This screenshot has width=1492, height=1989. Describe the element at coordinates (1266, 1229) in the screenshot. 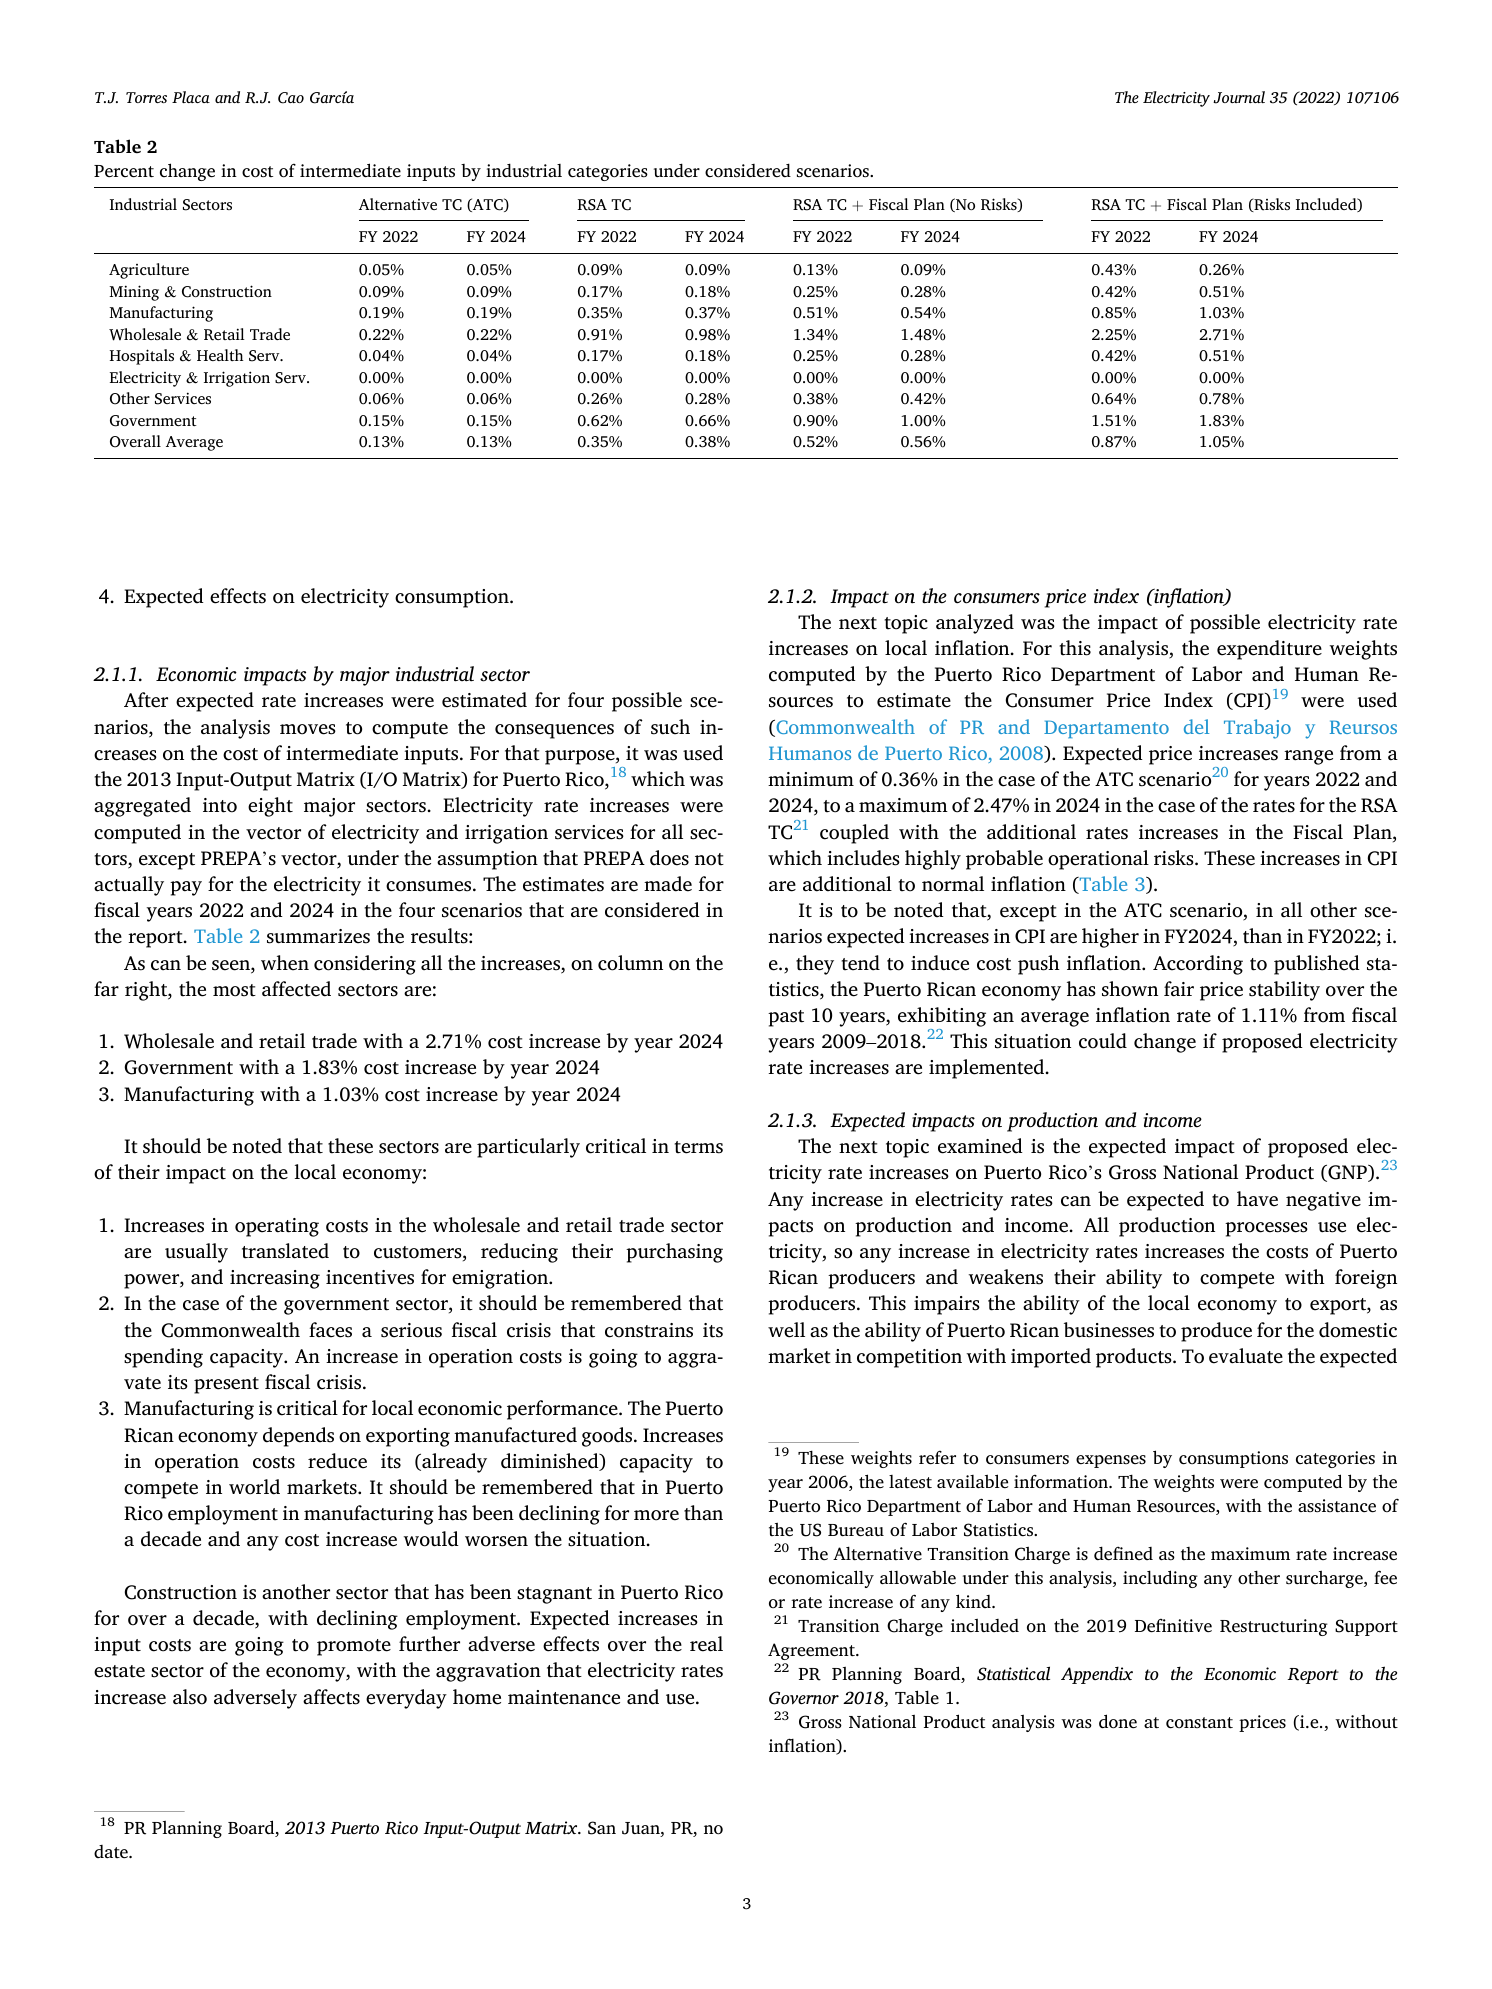

I see `processes` at that location.
